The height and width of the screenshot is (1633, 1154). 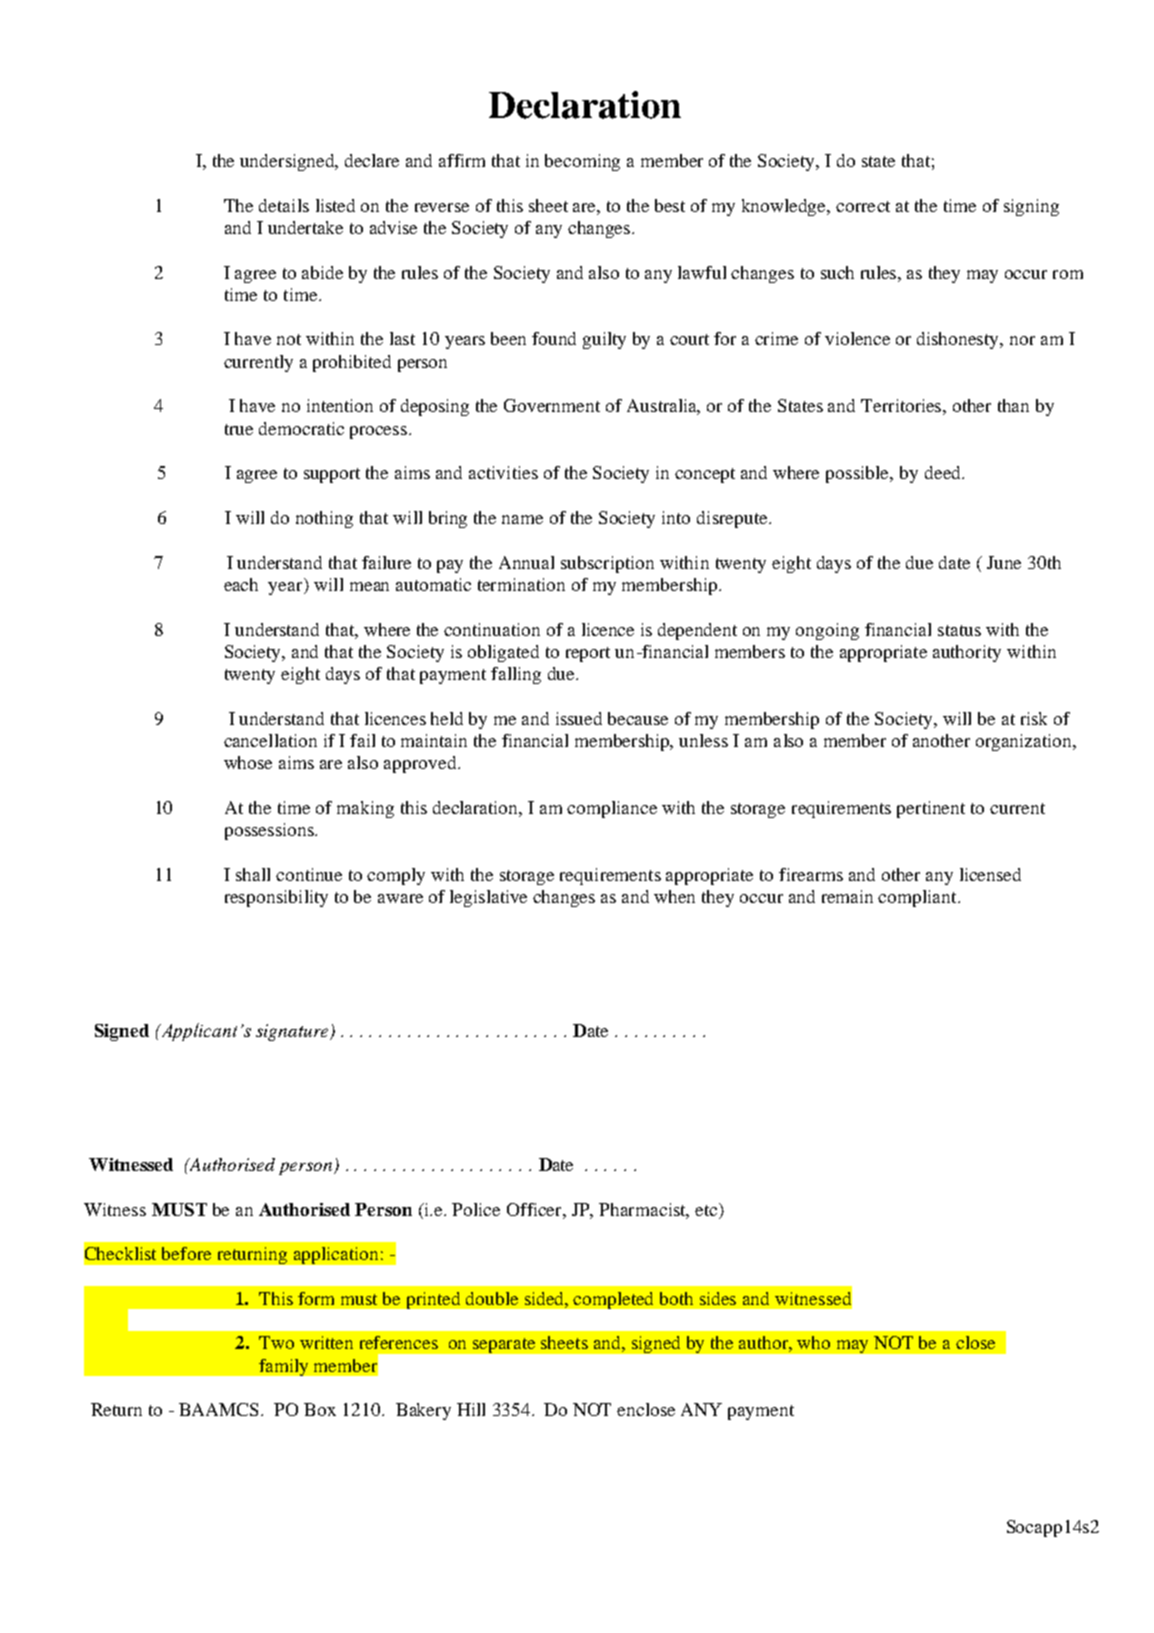 What do you see at coordinates (644, 1210) in the screenshot?
I see `Pharmacist` at bounding box center [644, 1210].
